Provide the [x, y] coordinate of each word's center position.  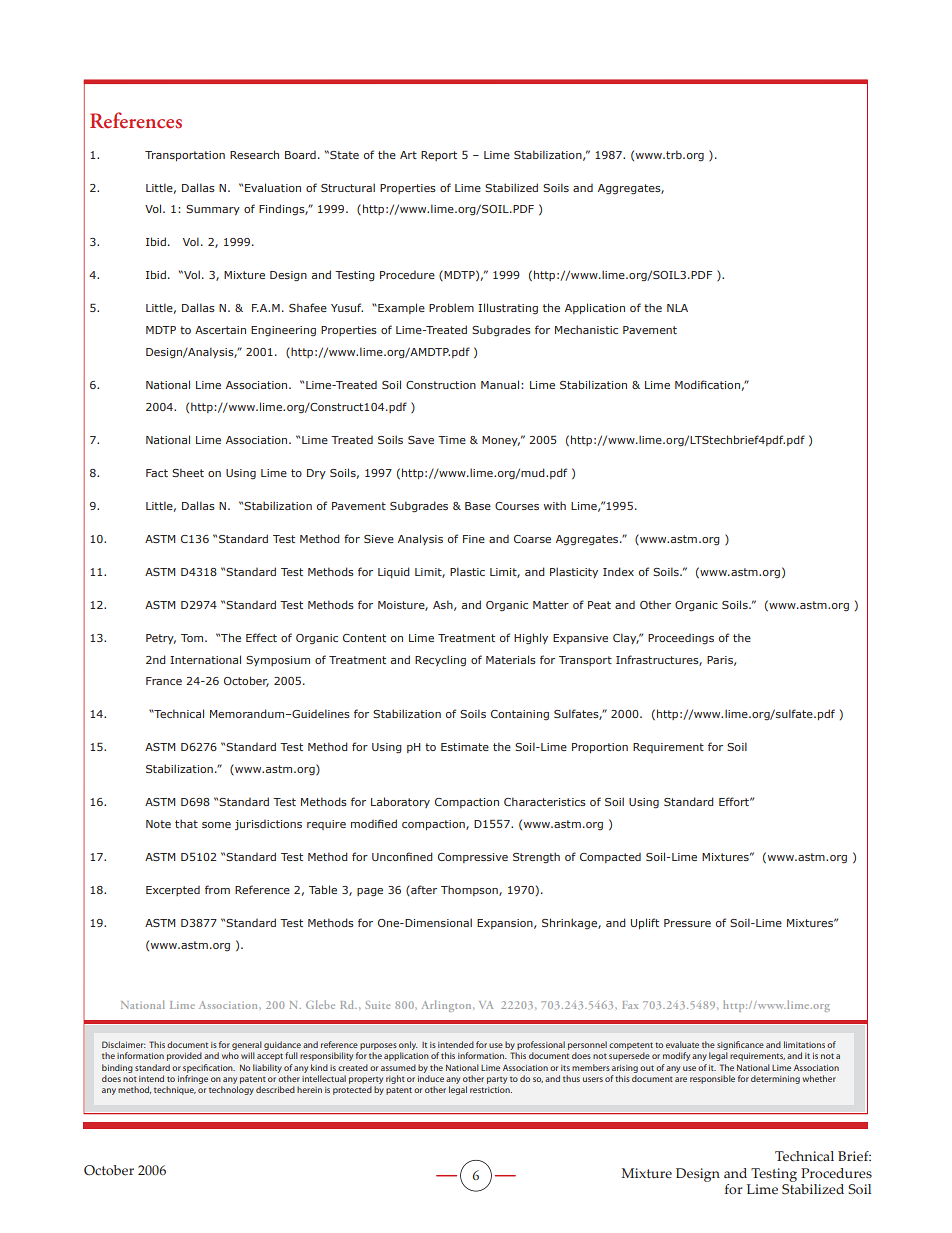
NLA [677, 308]
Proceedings [681, 639]
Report [439, 156]
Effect [261, 637]
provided [184, 1056]
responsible [712, 1079]
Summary [213, 210]
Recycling [440, 660]
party [497, 1080]
